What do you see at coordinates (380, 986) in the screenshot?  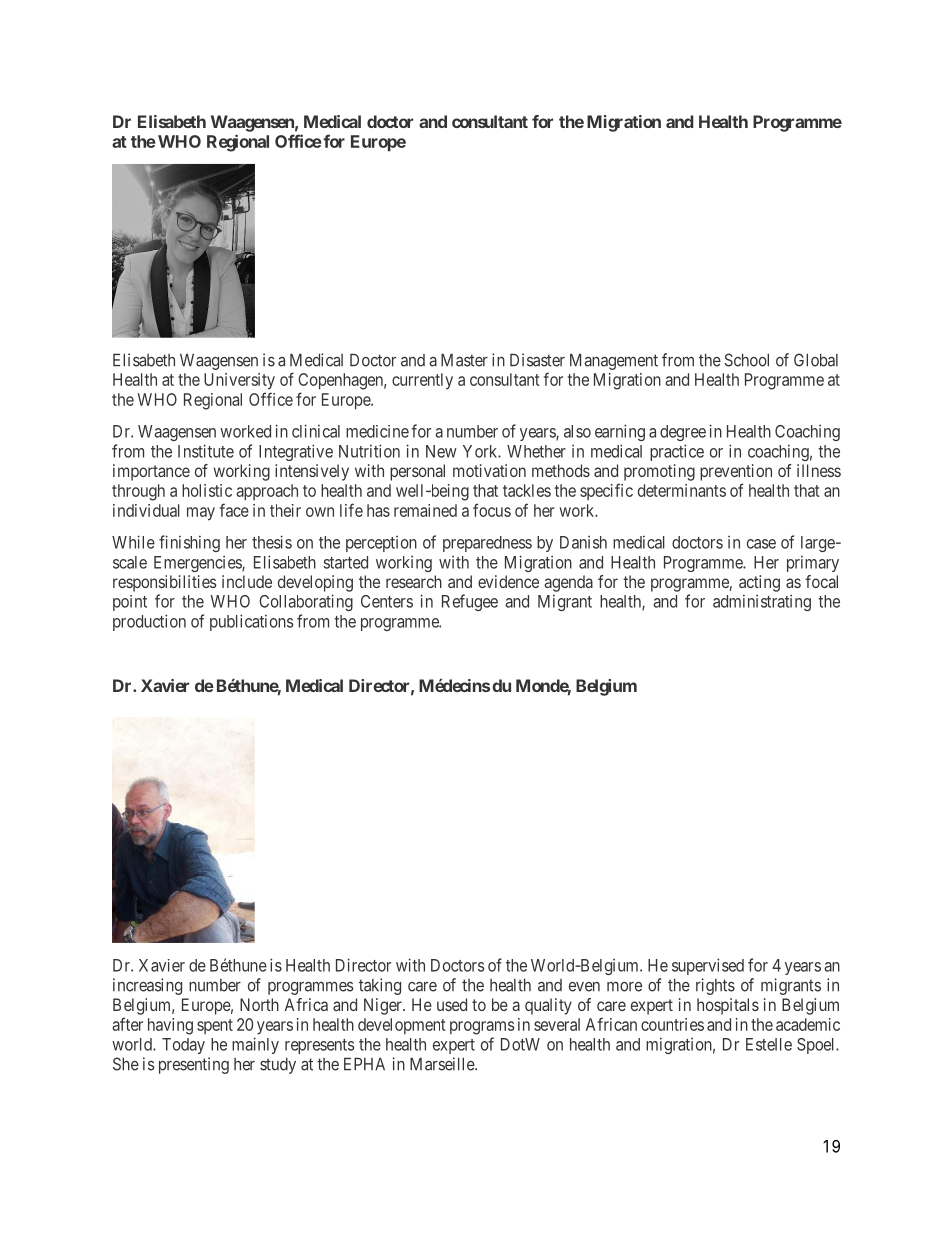 I see `taking` at bounding box center [380, 986].
